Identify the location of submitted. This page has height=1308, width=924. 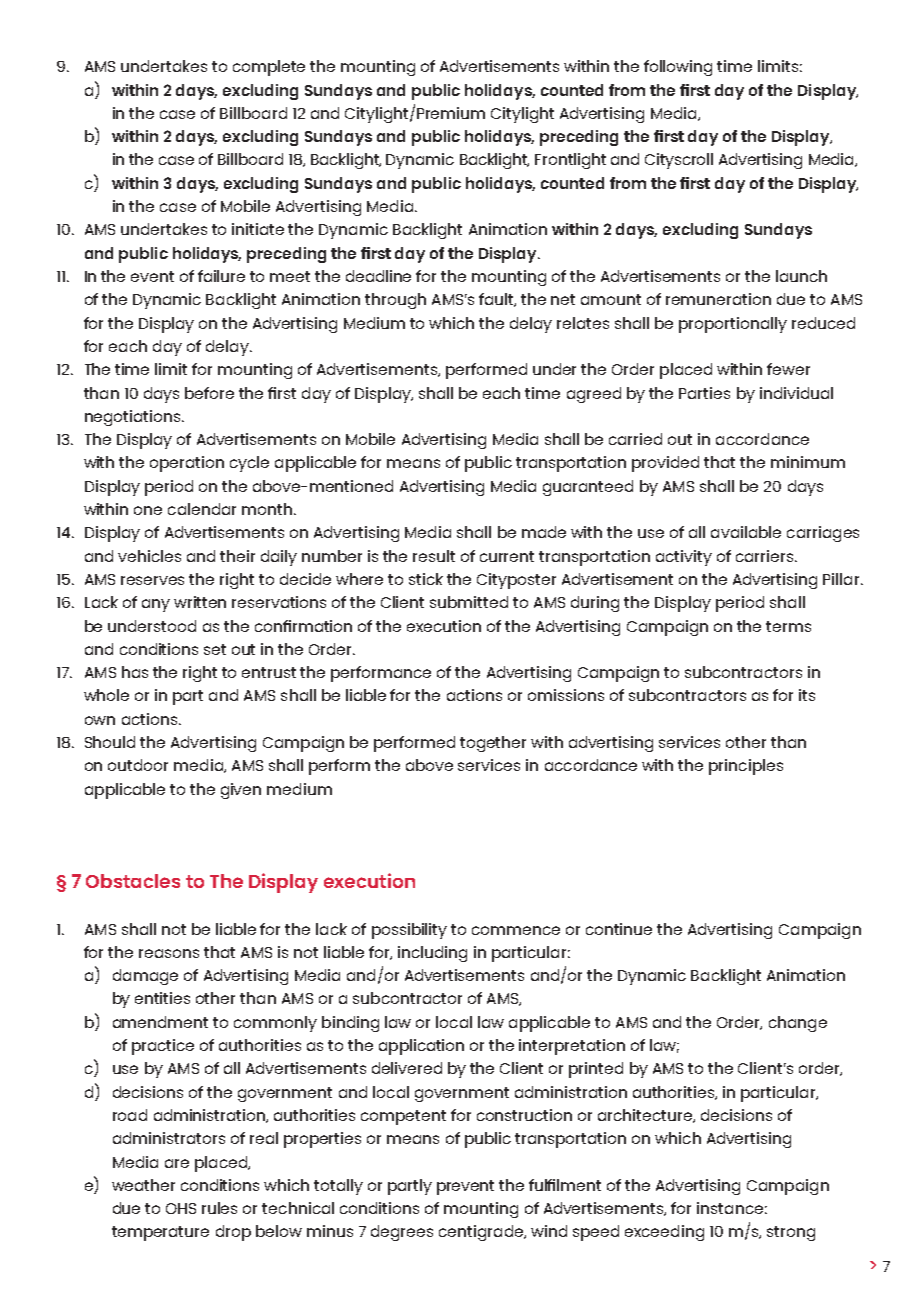
(469, 602).
